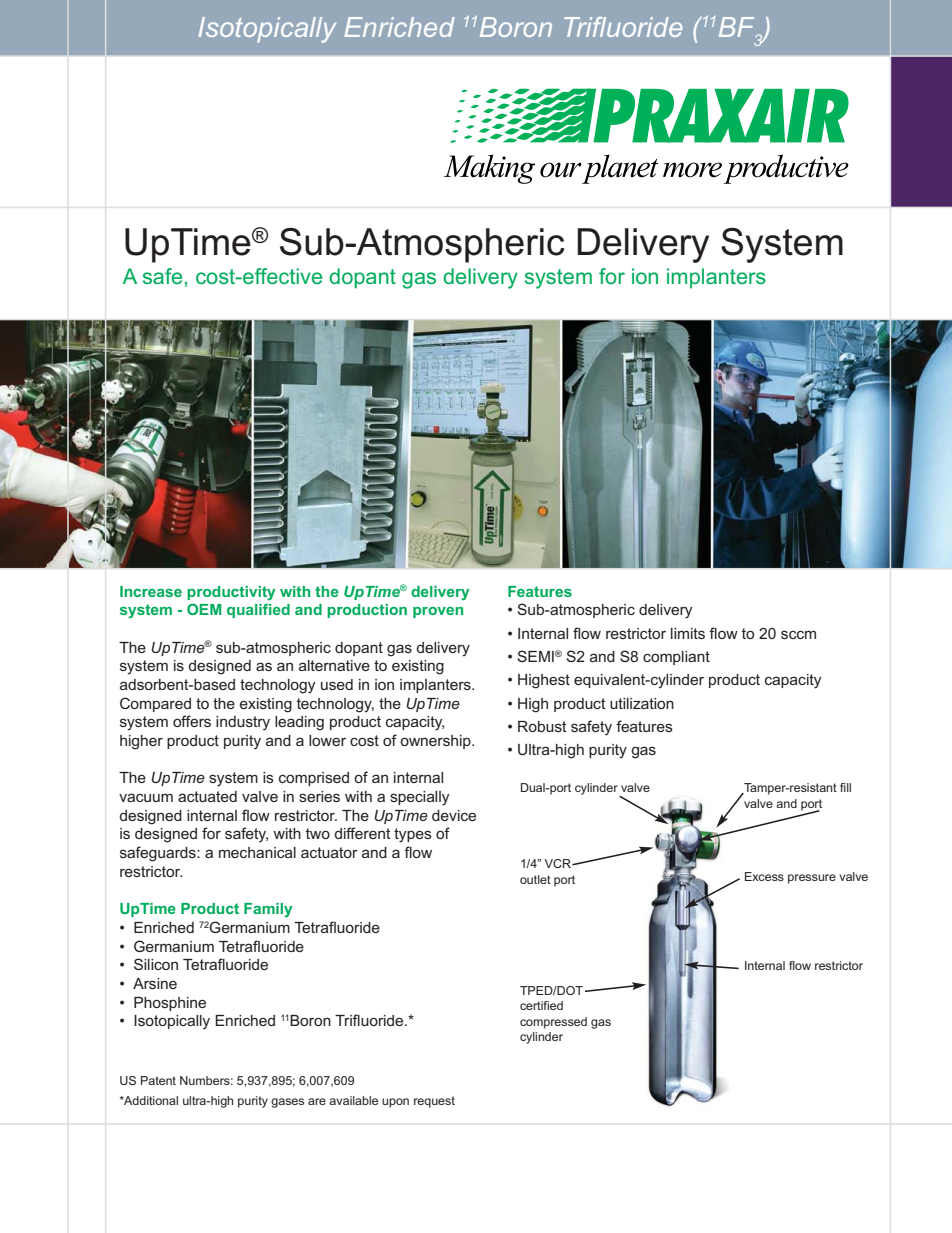 The height and width of the image is (1233, 952). What do you see at coordinates (204, 609) in the image?
I see `OEM` at bounding box center [204, 609].
